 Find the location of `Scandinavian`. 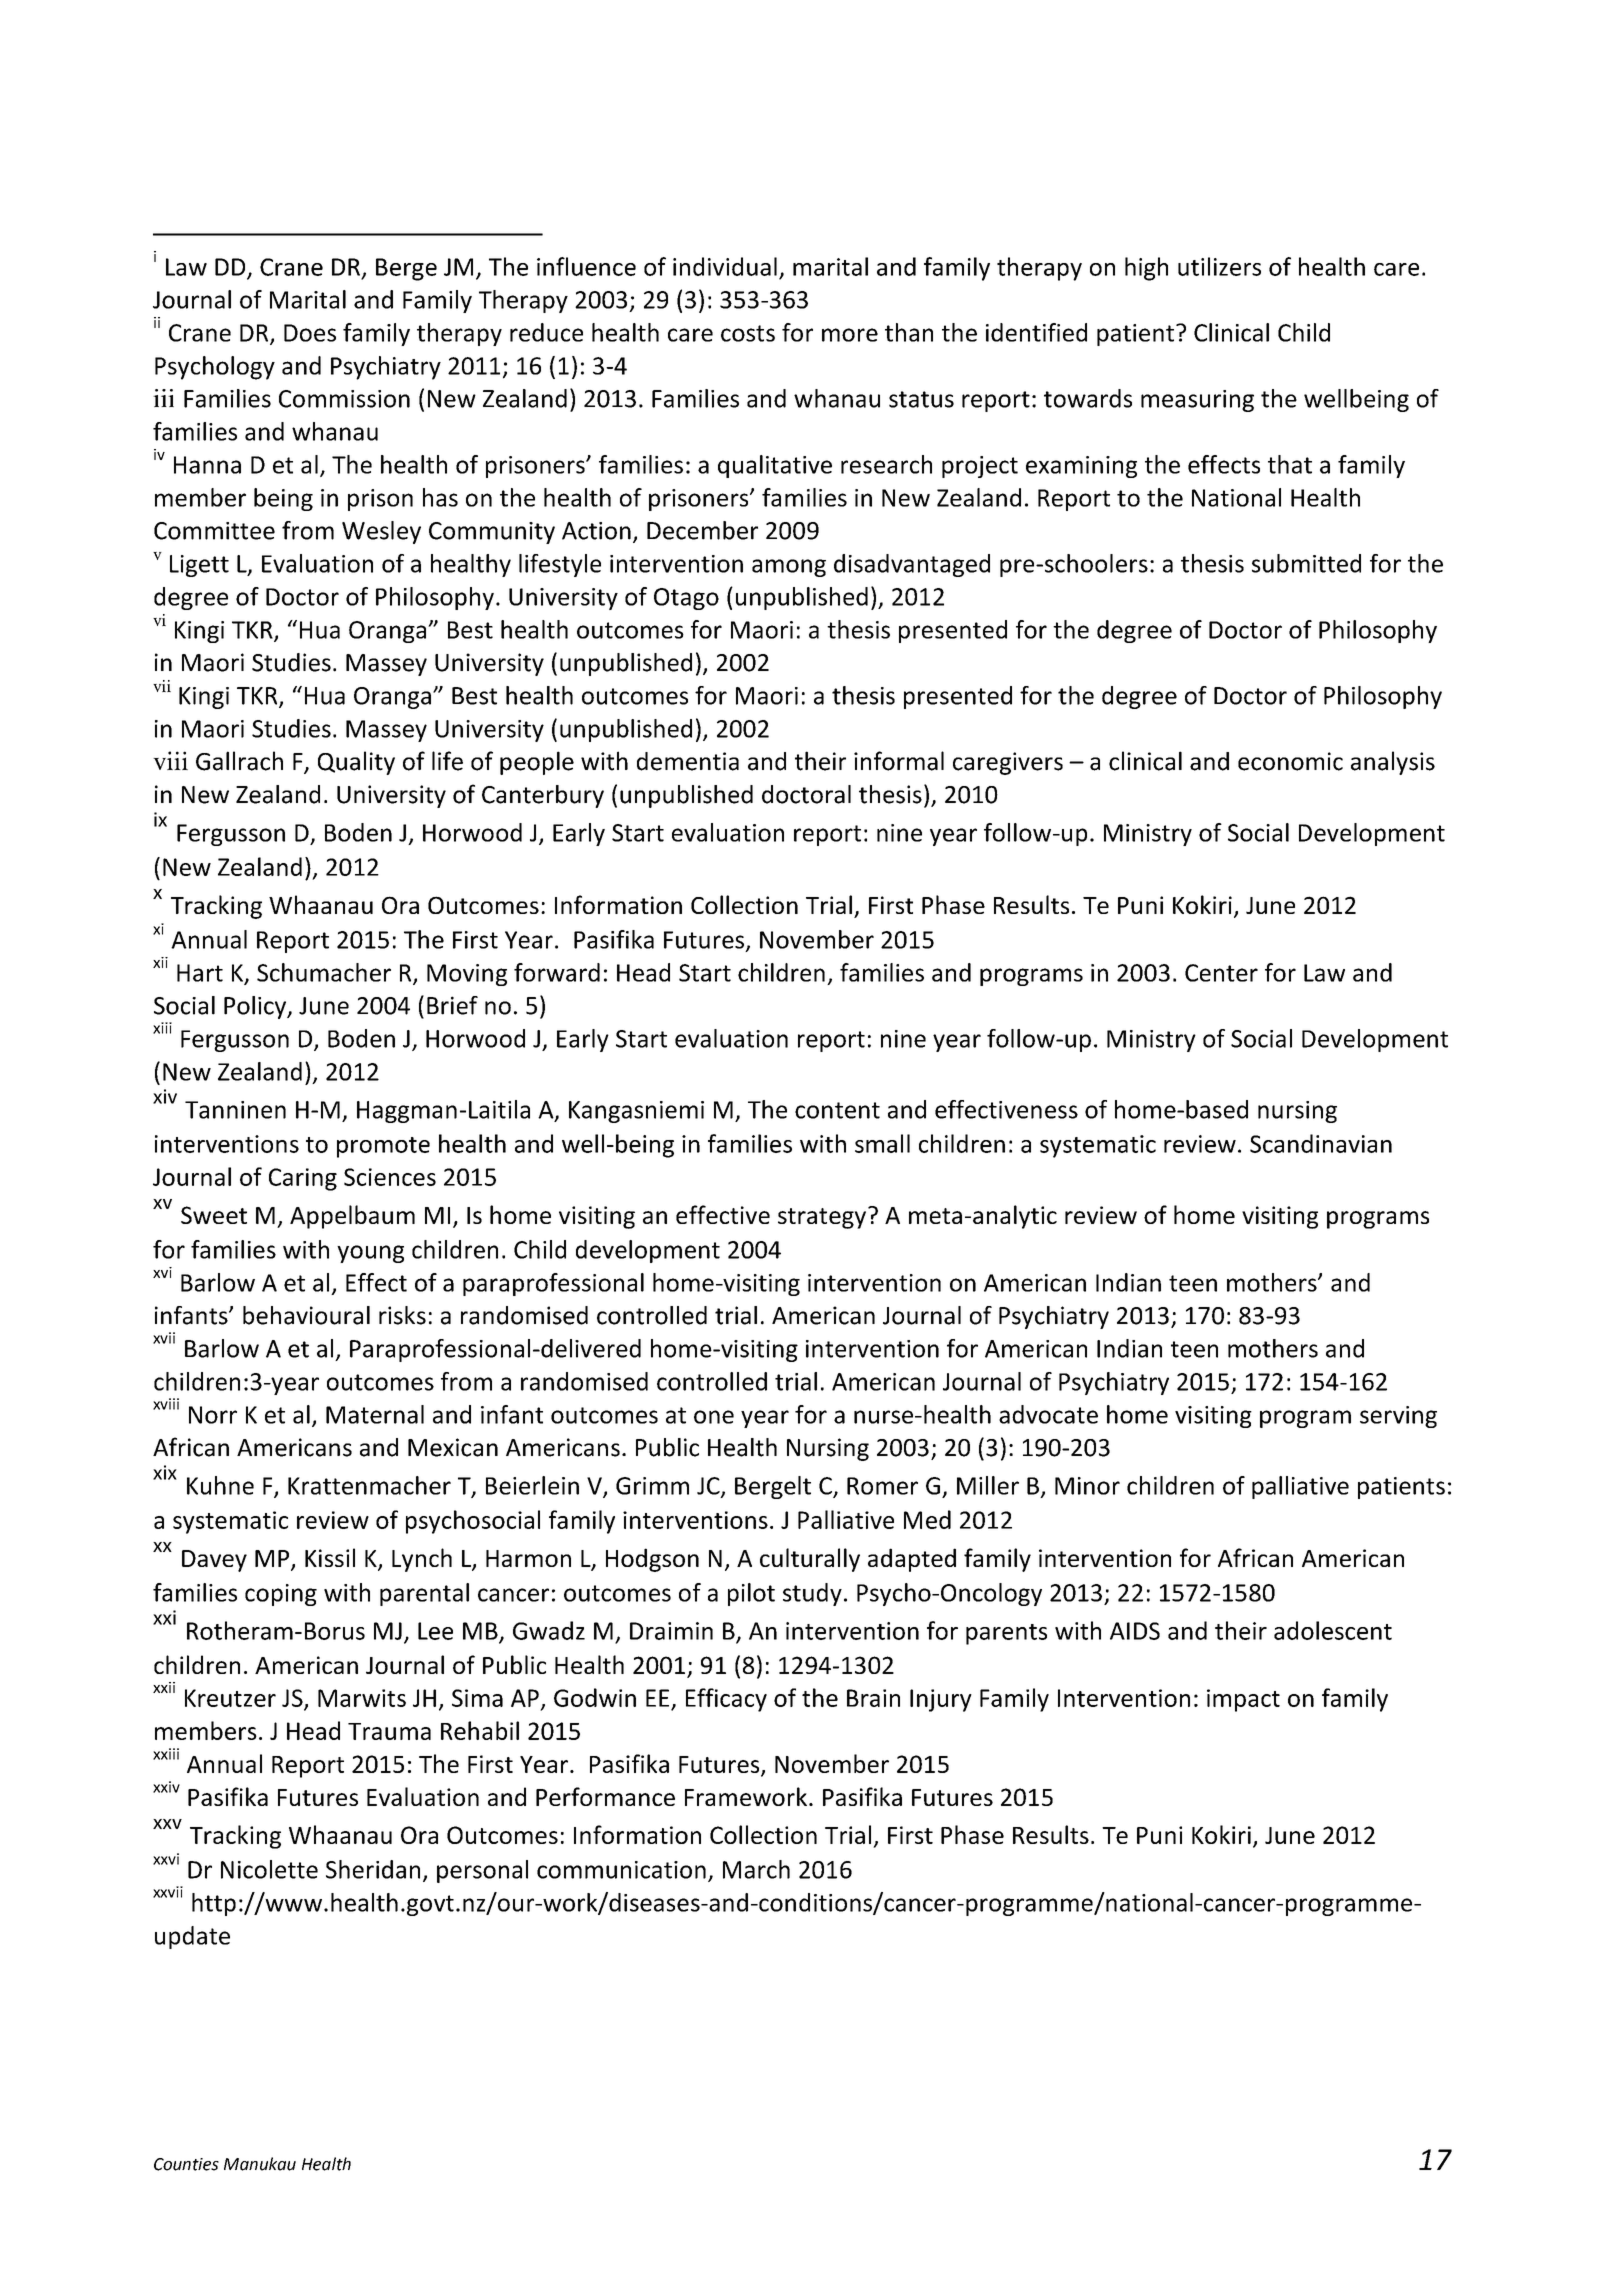

Scandinavian is located at coordinates (1321, 1143).
